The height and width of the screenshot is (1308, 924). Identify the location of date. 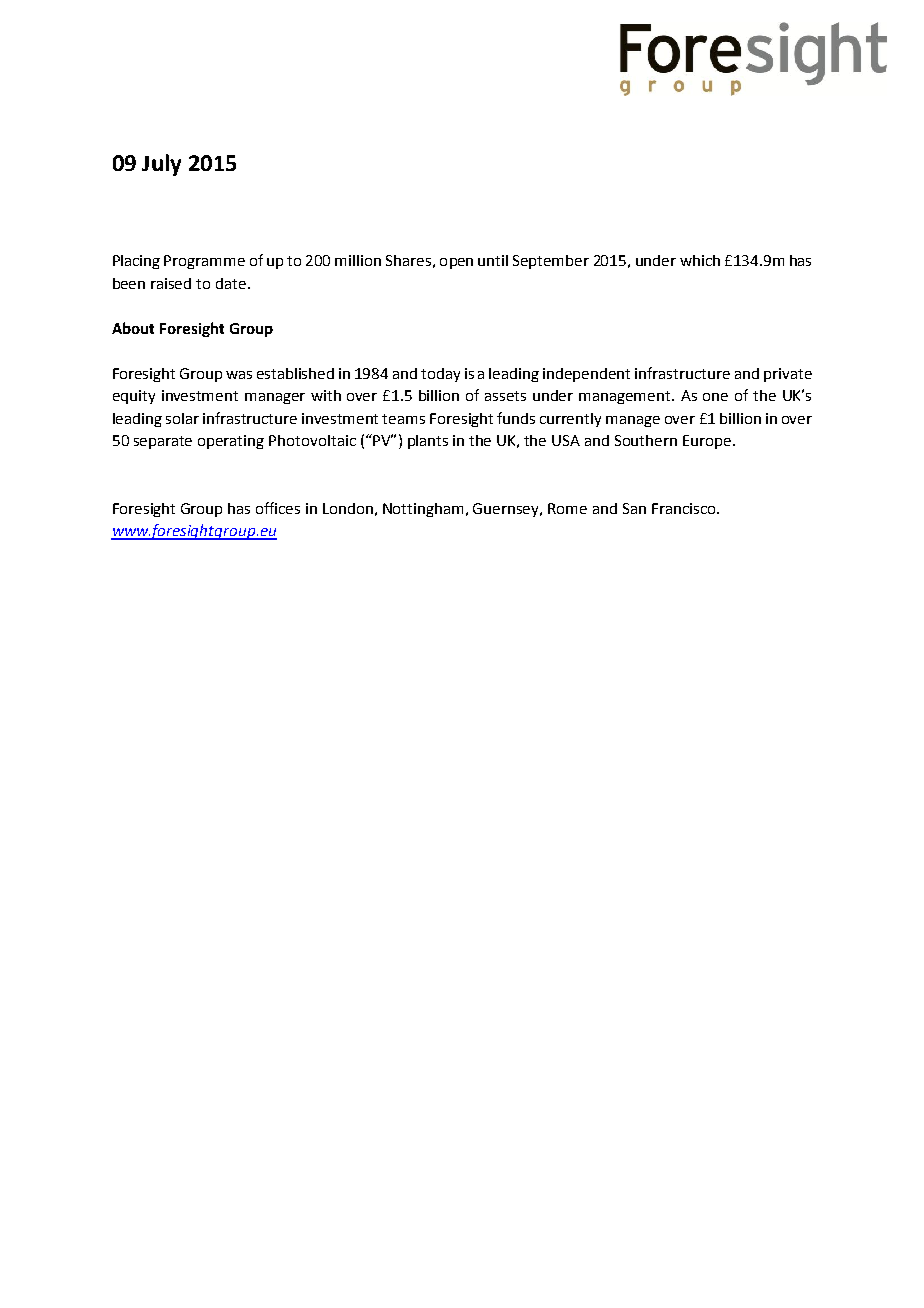
(231, 283).
